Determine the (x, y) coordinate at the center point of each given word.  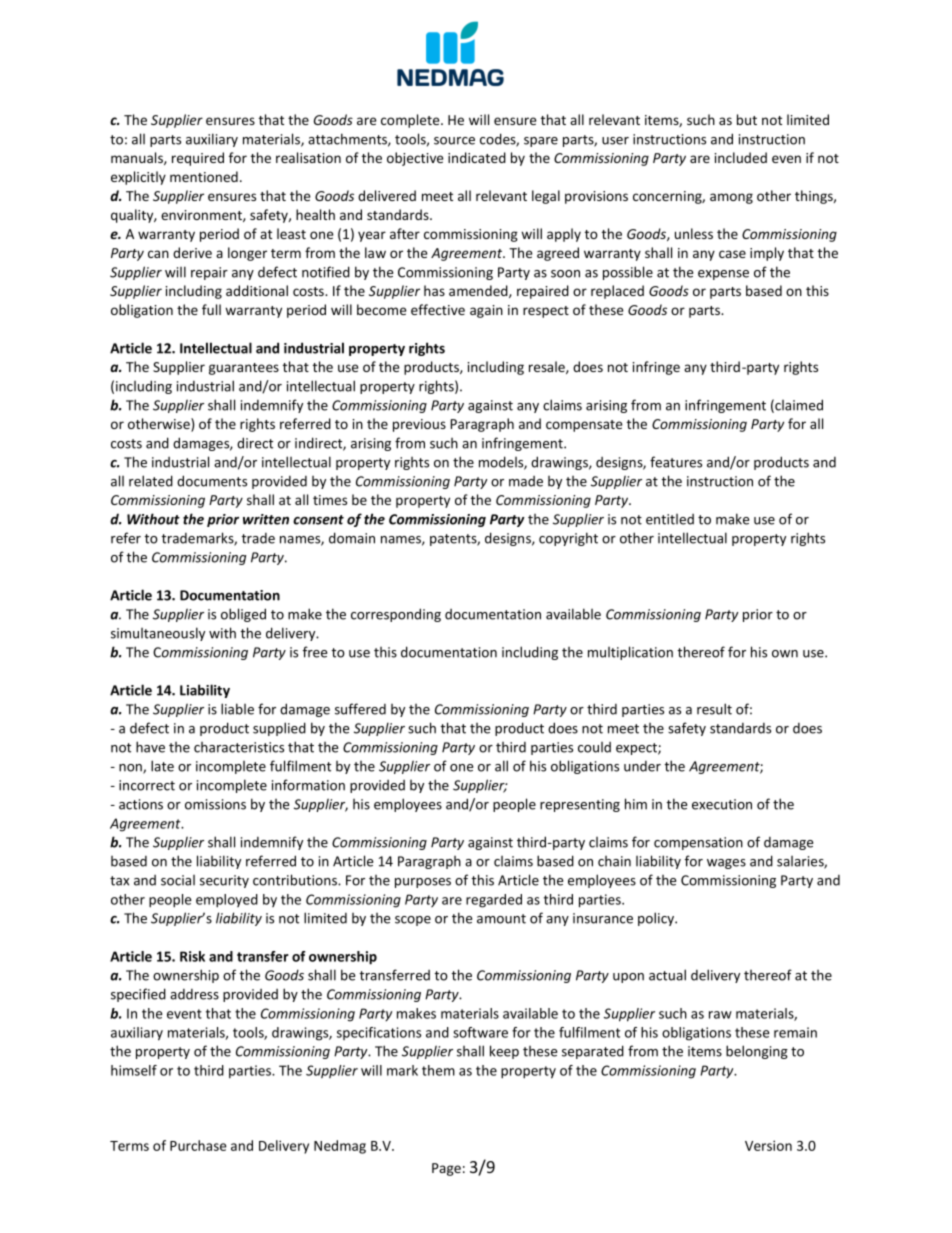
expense (723, 275)
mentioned (204, 176)
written (266, 519)
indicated (477, 157)
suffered (360, 709)
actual (667, 975)
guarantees (244, 369)
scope (413, 921)
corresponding (396, 615)
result (714, 709)
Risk (192, 956)
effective (438, 309)
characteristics (239, 747)
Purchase (198, 1145)
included (741, 157)
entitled (670, 519)
